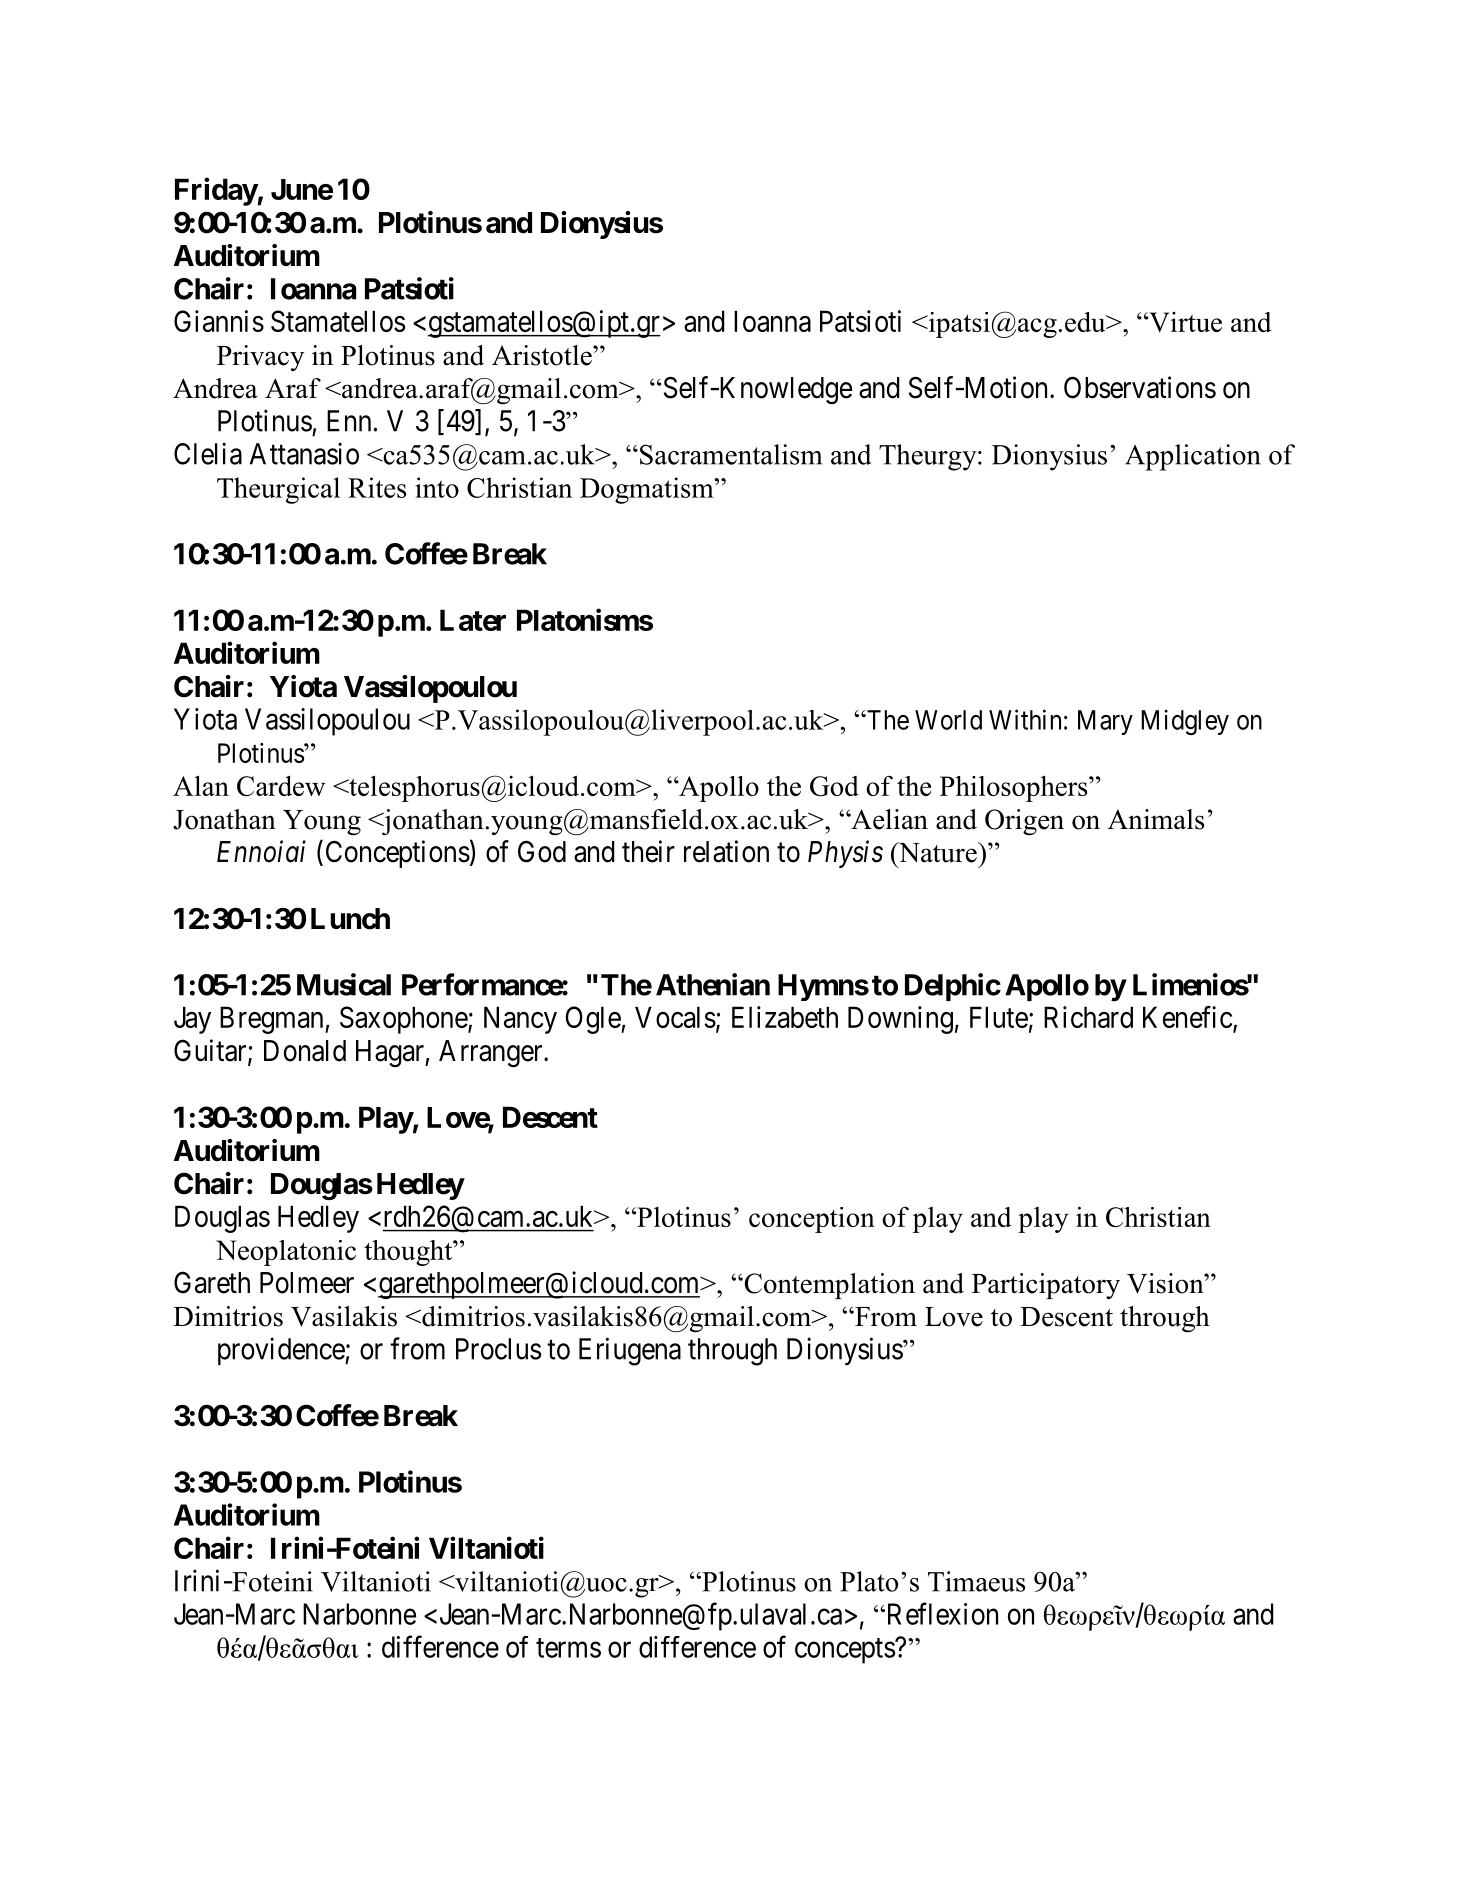 Image resolution: width=1470 pixels, height=1902 pixels. Describe the element at coordinates (1193, 457) in the screenshot. I see `Application` at that location.
